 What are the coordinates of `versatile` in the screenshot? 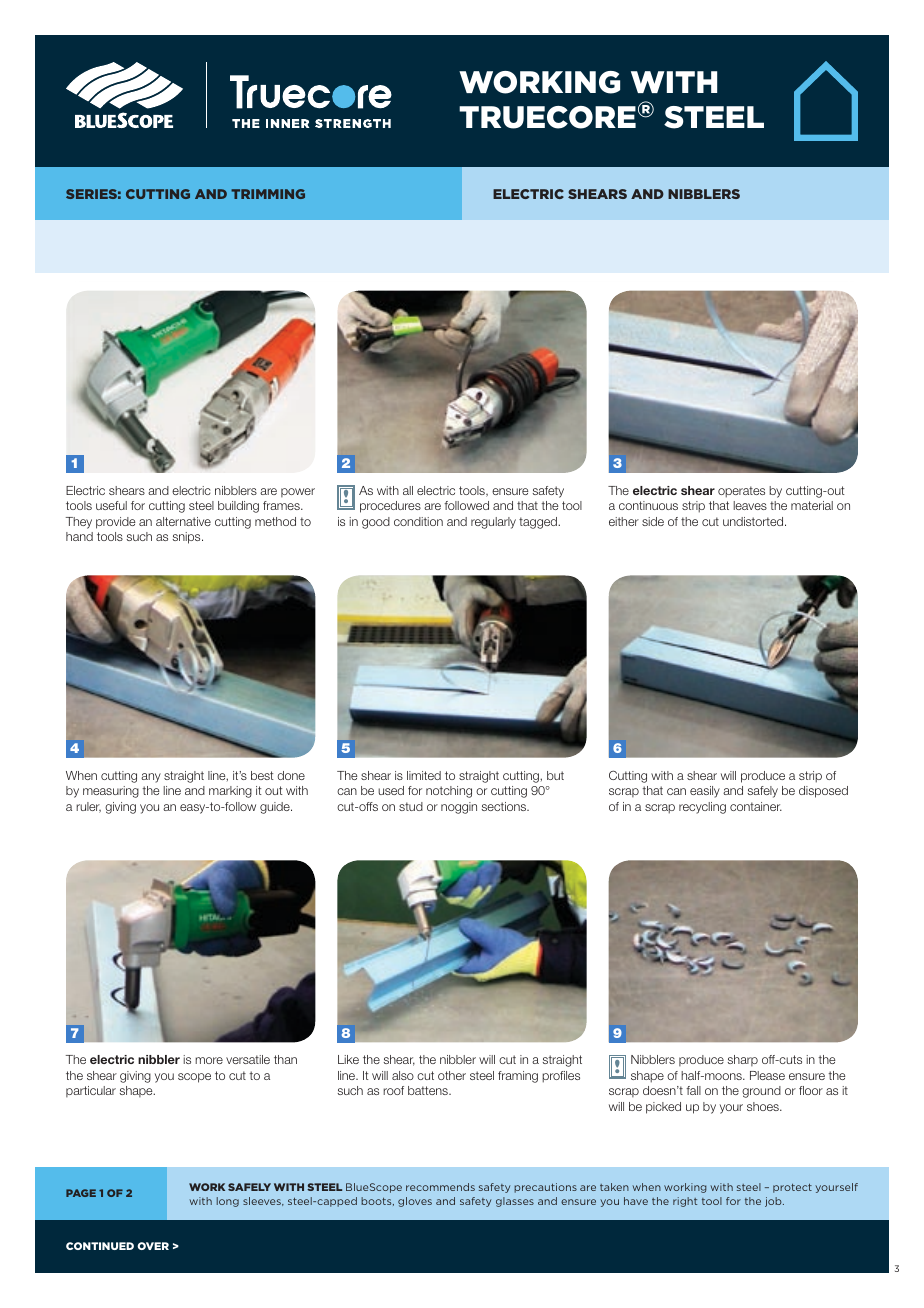 It's located at (248, 1059).
